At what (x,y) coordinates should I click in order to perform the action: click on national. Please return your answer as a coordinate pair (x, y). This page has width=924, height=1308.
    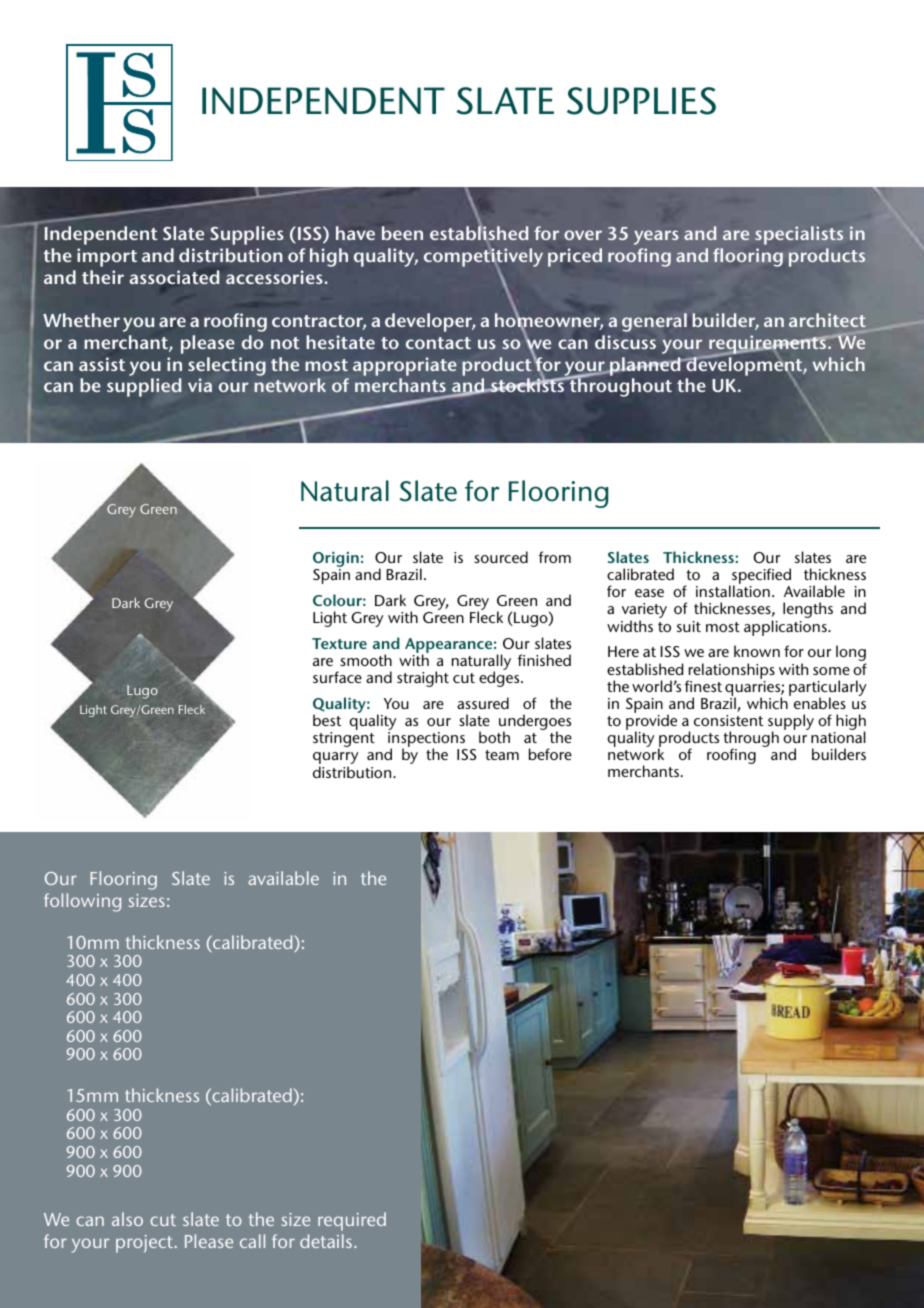
    Looking at the image, I should click on (838, 737).
